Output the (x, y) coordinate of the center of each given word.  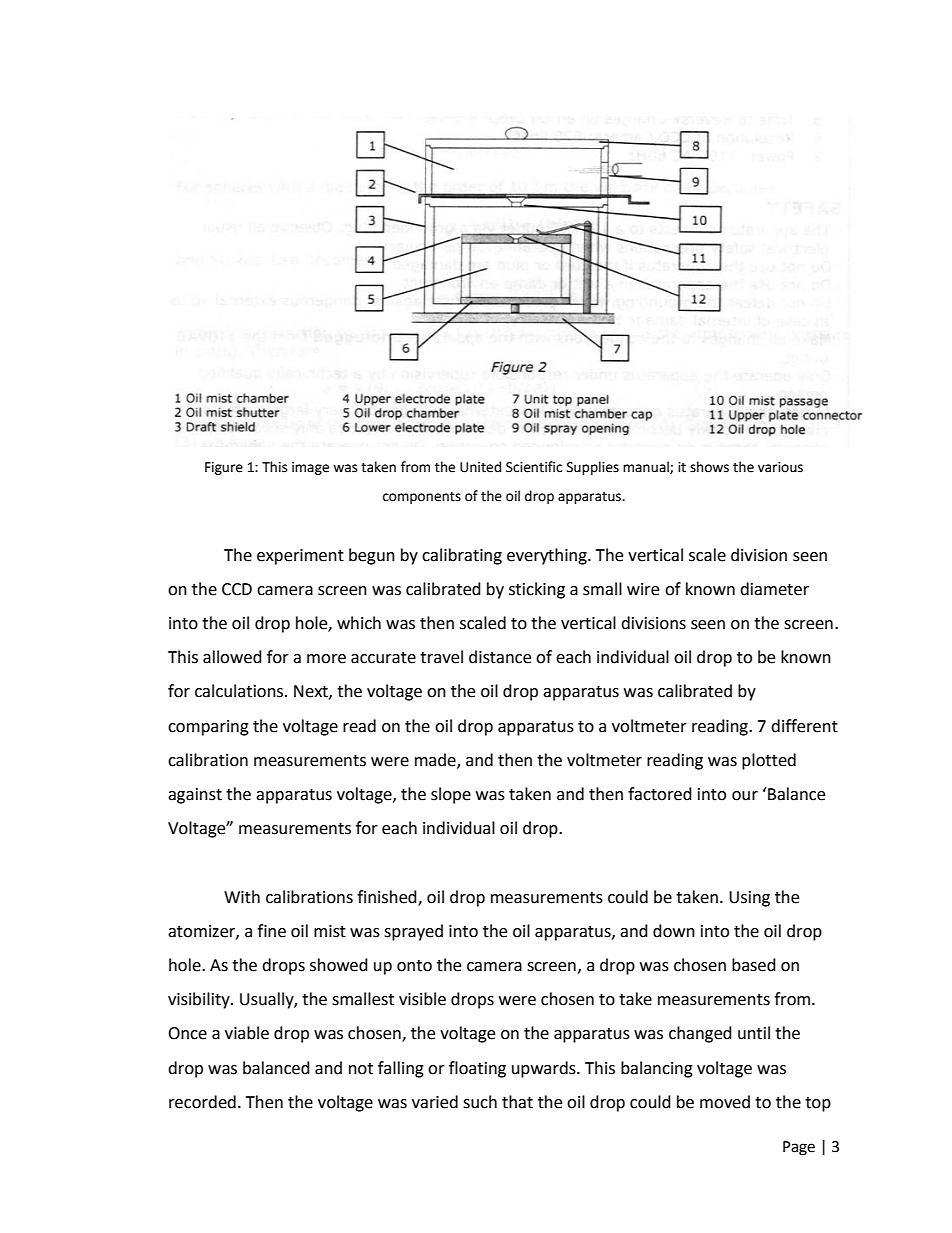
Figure (224, 468)
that (517, 1102)
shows (709, 467)
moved (725, 1102)
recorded (202, 1102)
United (480, 467)
